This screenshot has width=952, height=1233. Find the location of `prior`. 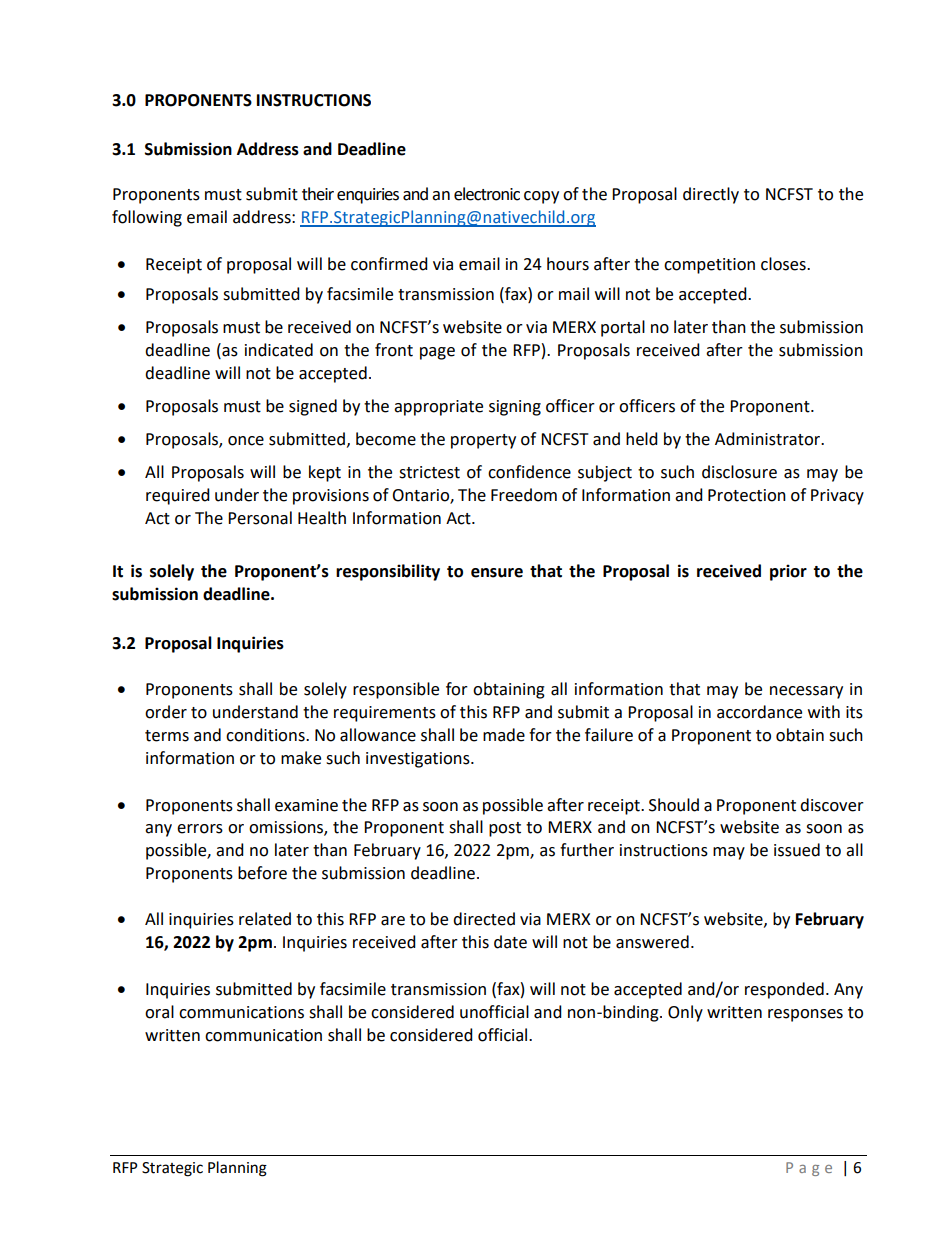

prior is located at coordinates (788, 572).
